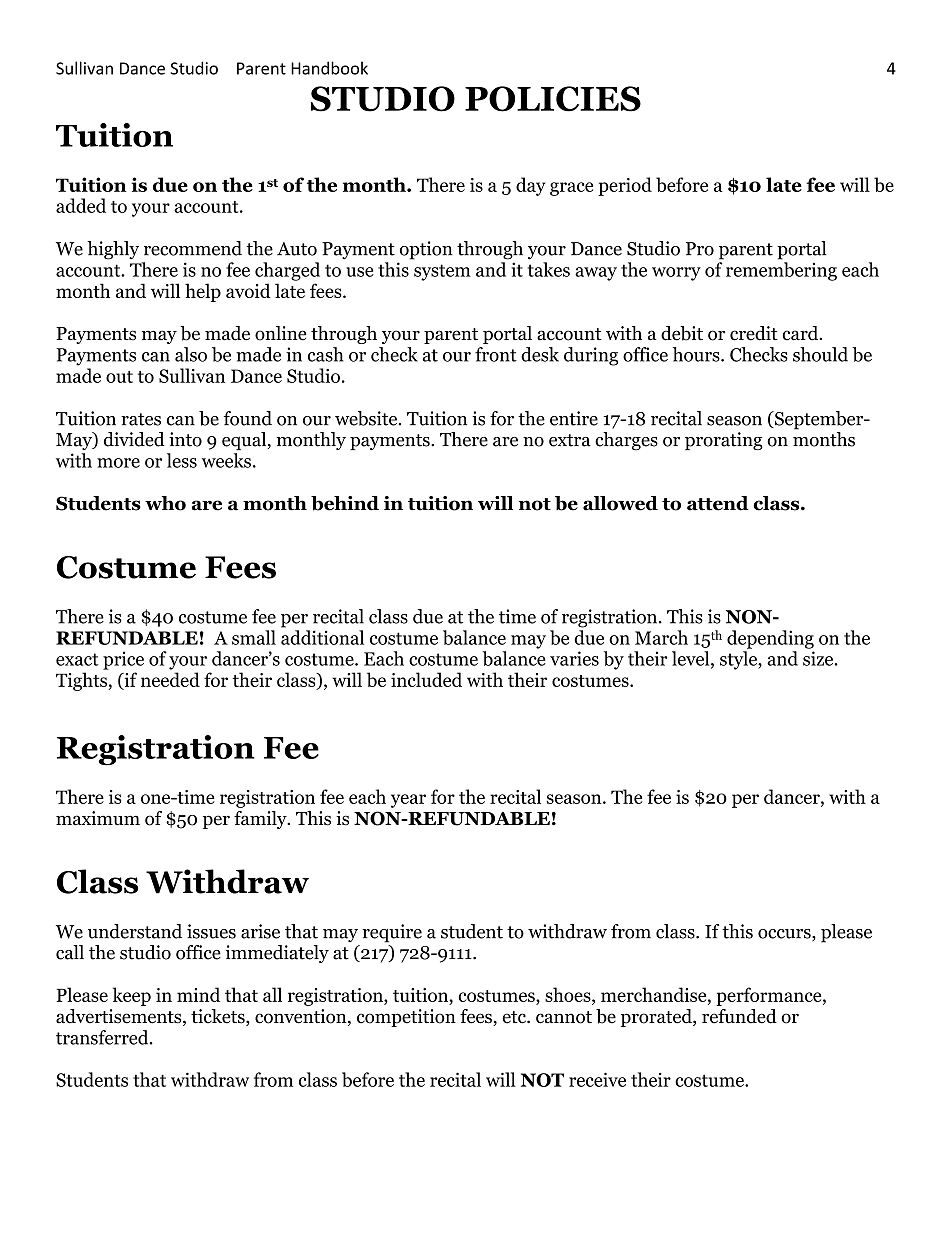 This screenshot has width=952, height=1233. What do you see at coordinates (329, 68) in the screenshot?
I see `Handbook` at bounding box center [329, 68].
